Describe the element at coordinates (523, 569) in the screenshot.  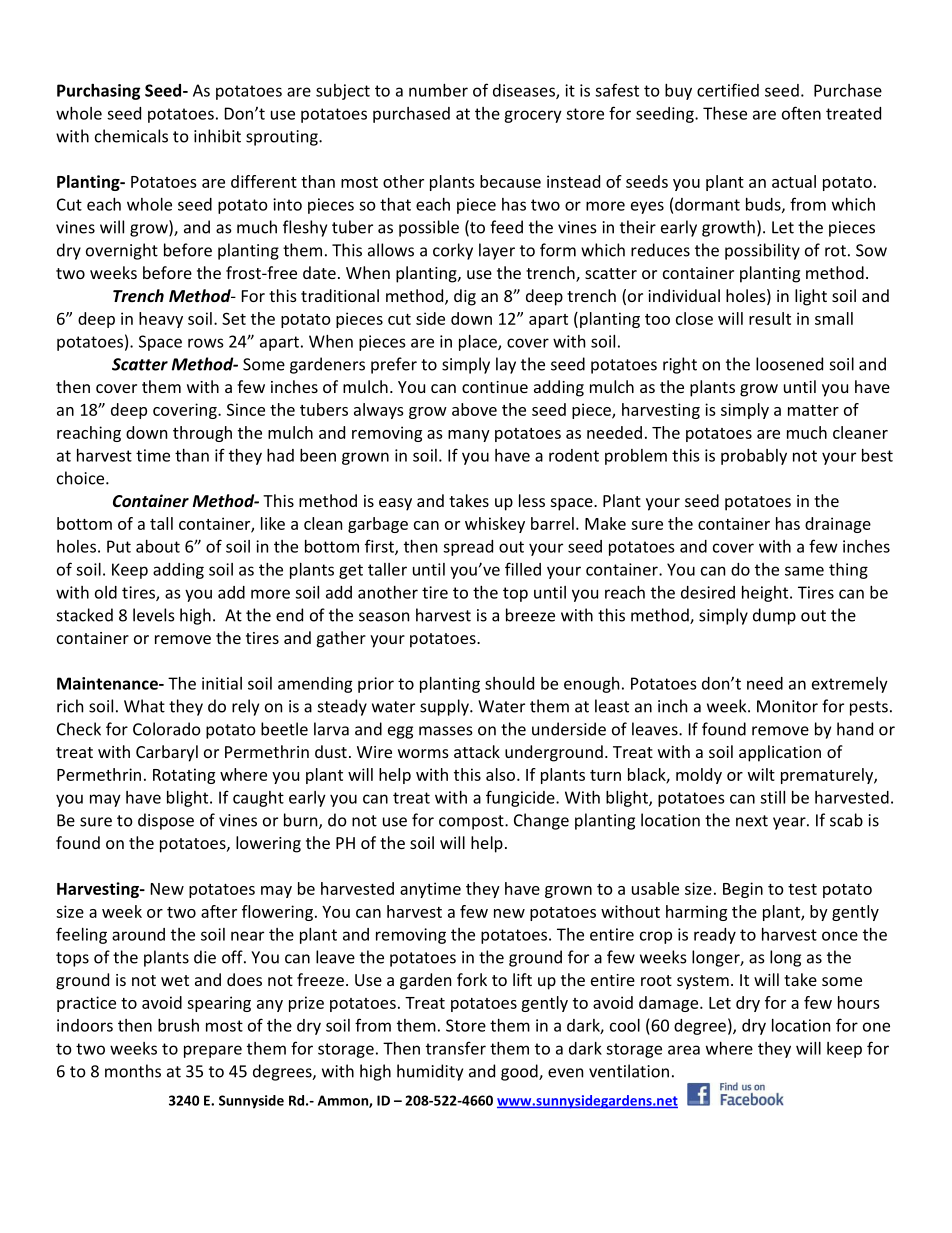
I see `filled` at that location.
